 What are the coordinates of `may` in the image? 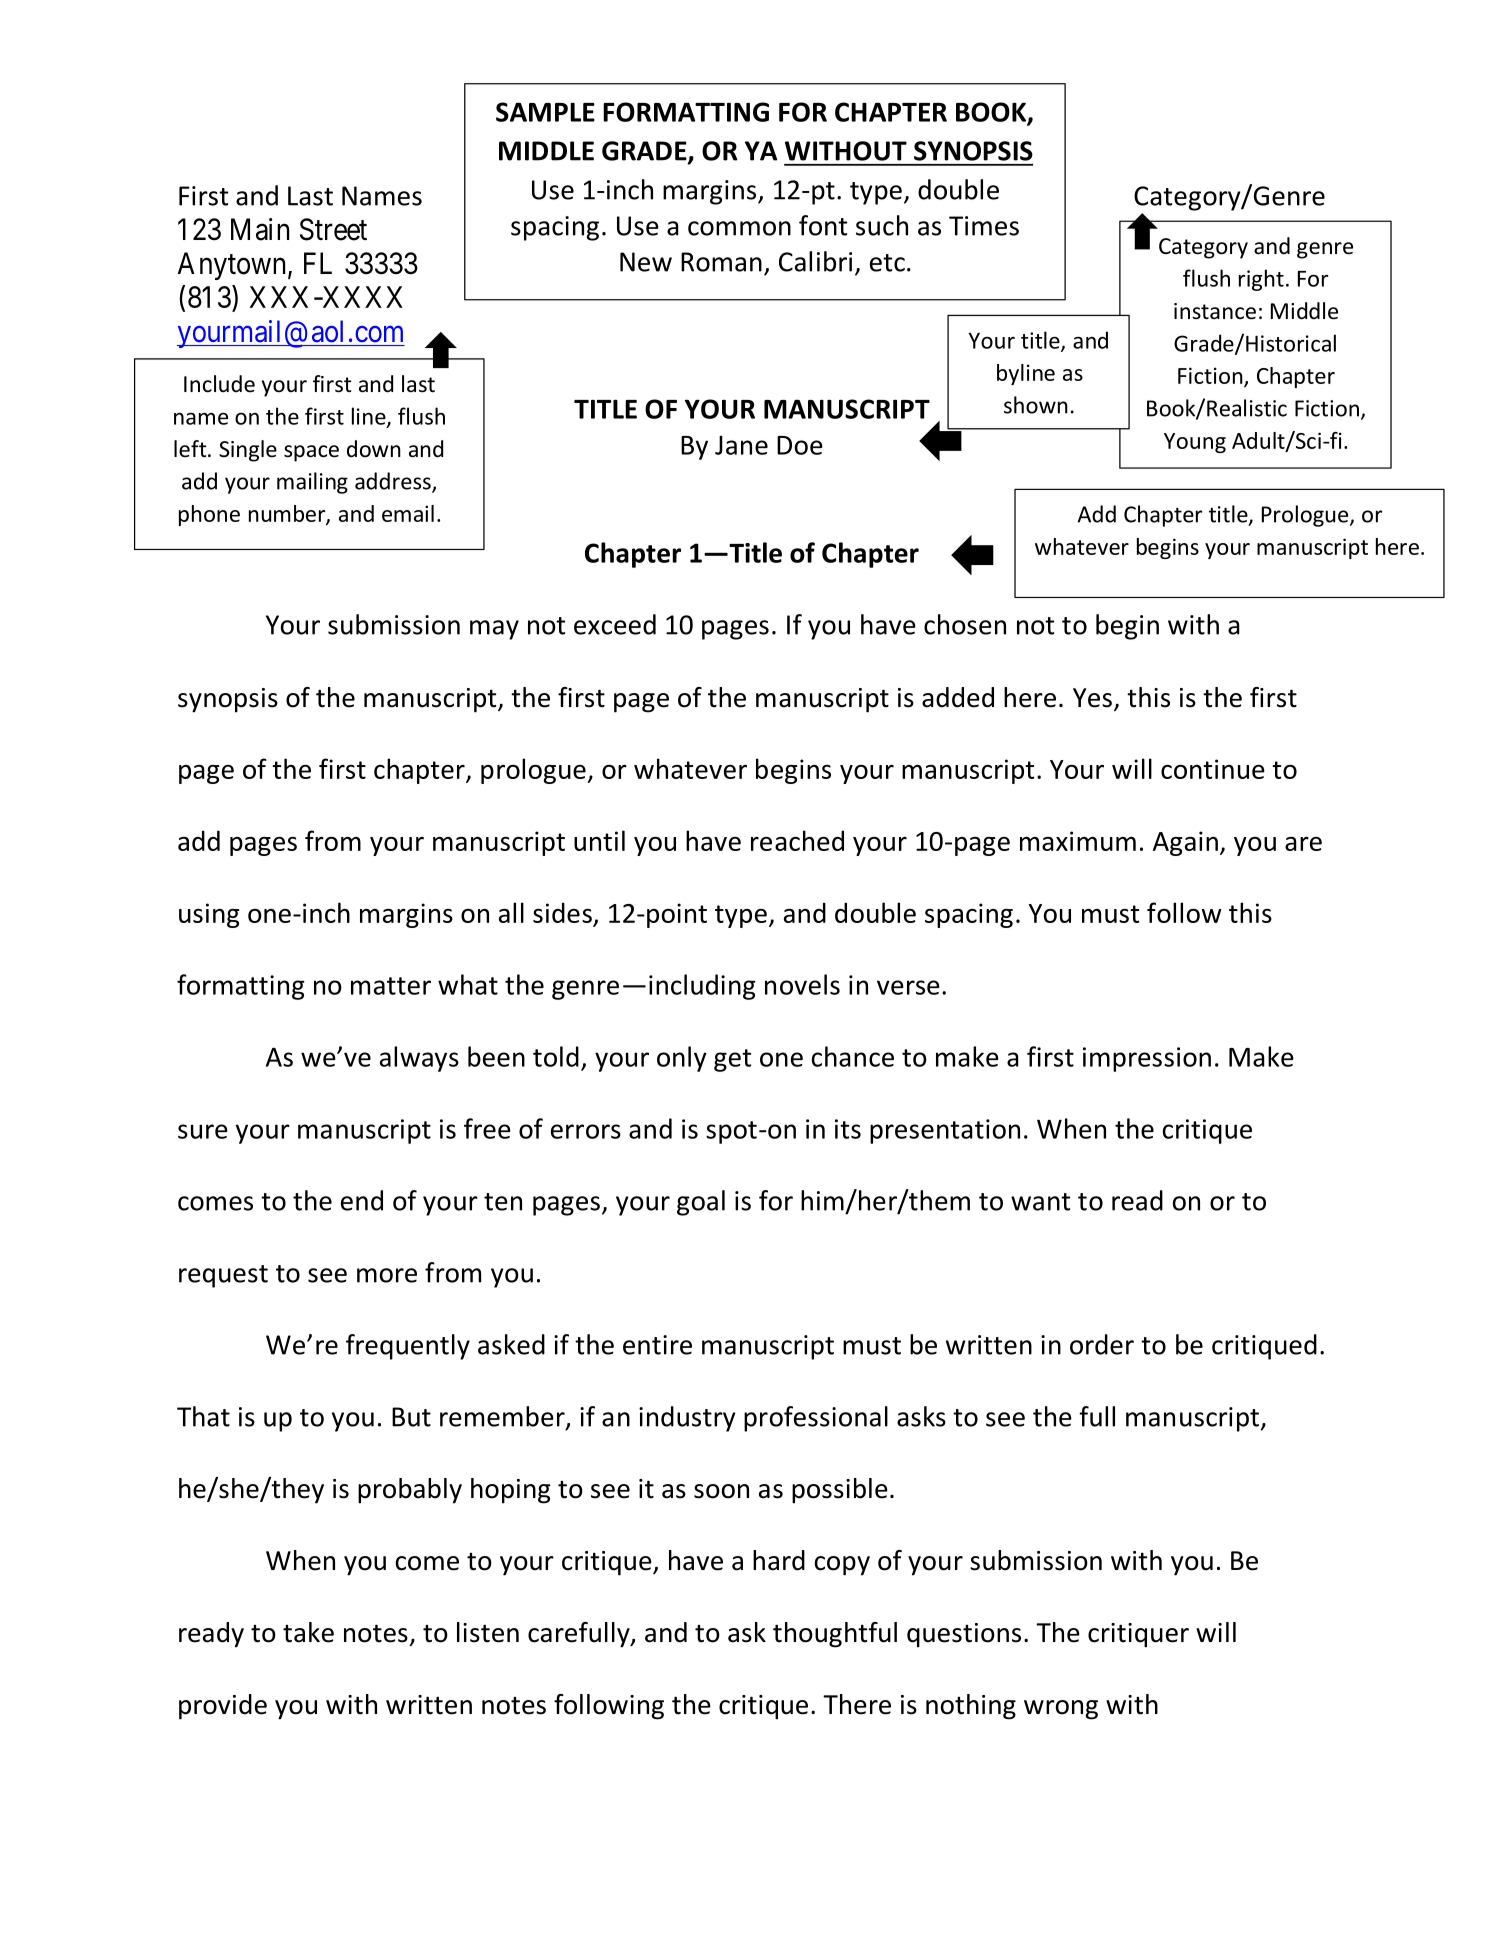 It's located at (494, 630).
